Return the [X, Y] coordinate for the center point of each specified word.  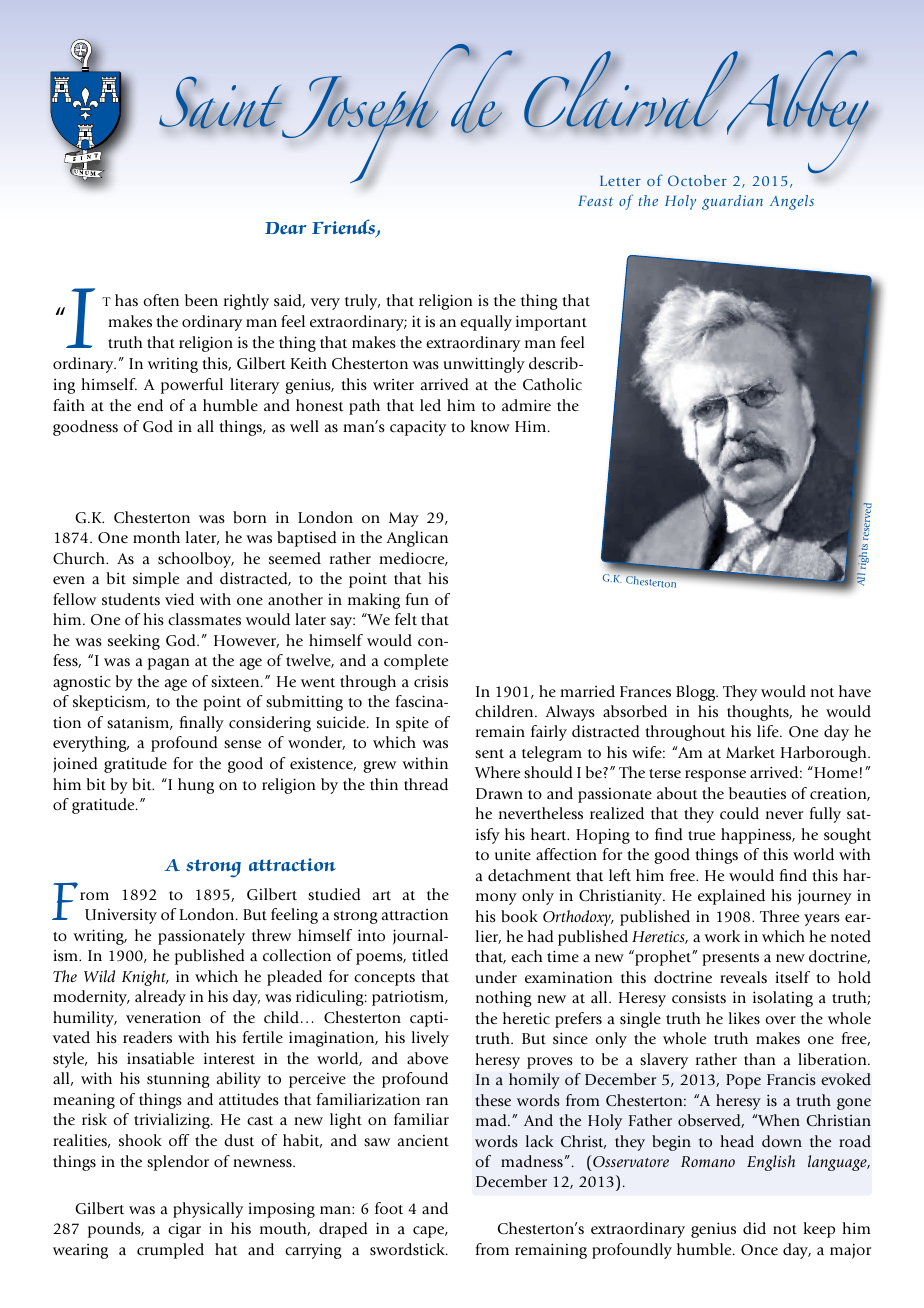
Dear [285, 228]
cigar [184, 1230]
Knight [145, 978]
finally [202, 724]
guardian [732, 202]
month [156, 537]
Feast [595, 201]
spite [412, 724]
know [490, 426]
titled [430, 955]
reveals [743, 977]
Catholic [552, 384]
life [769, 731]
